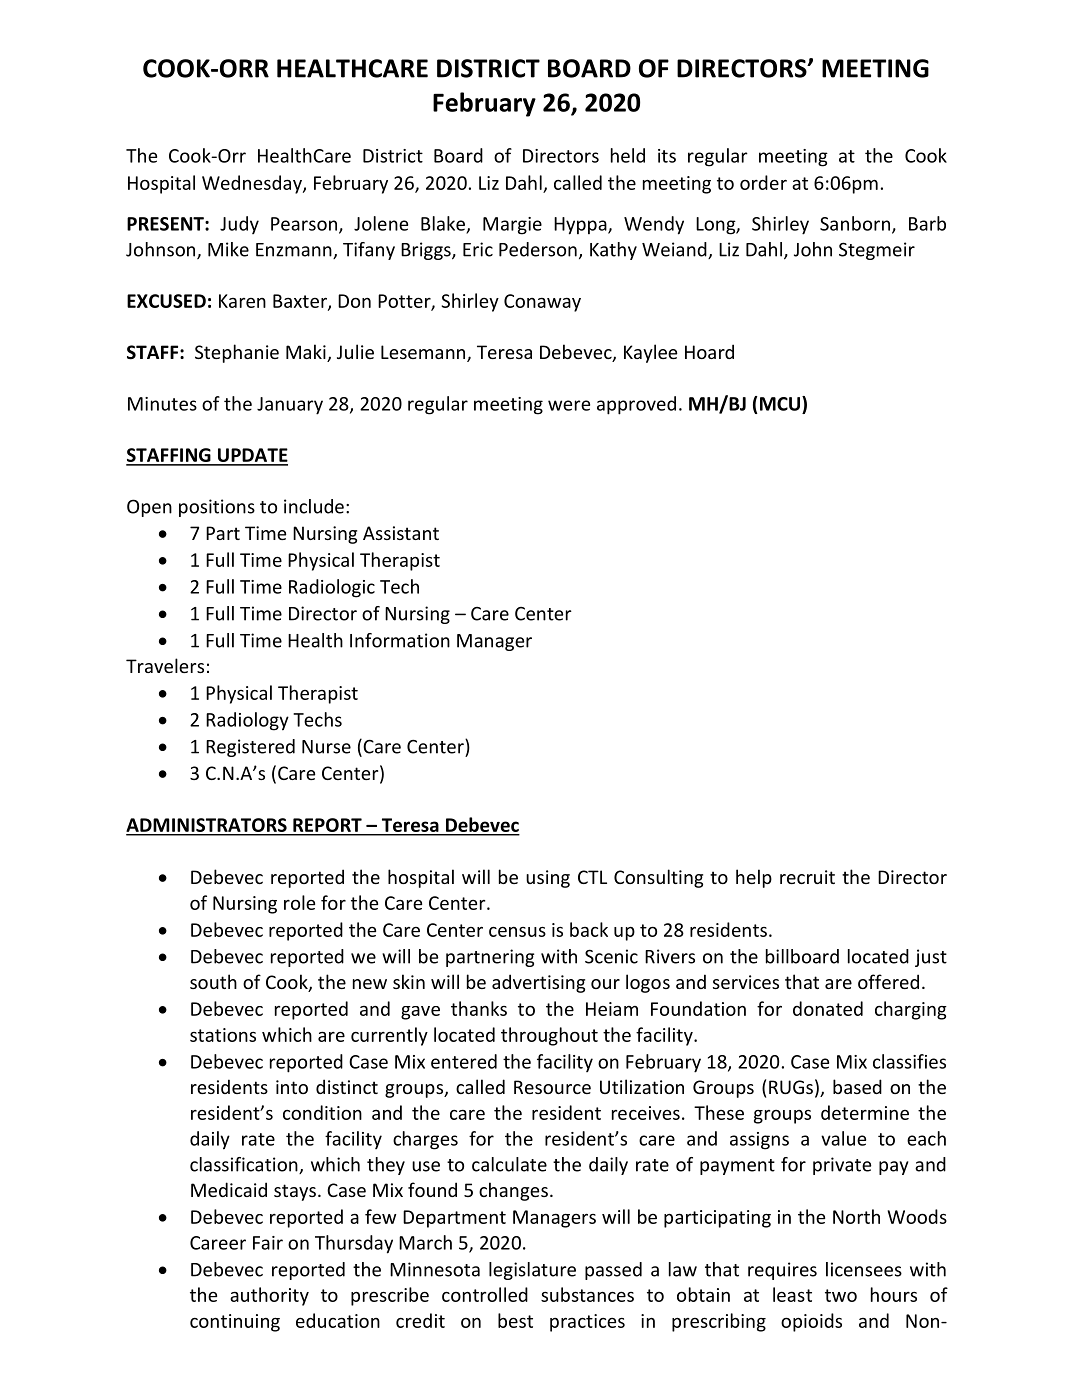  Describe the element at coordinates (401, 533) in the page. I see `Assistant` at that location.
